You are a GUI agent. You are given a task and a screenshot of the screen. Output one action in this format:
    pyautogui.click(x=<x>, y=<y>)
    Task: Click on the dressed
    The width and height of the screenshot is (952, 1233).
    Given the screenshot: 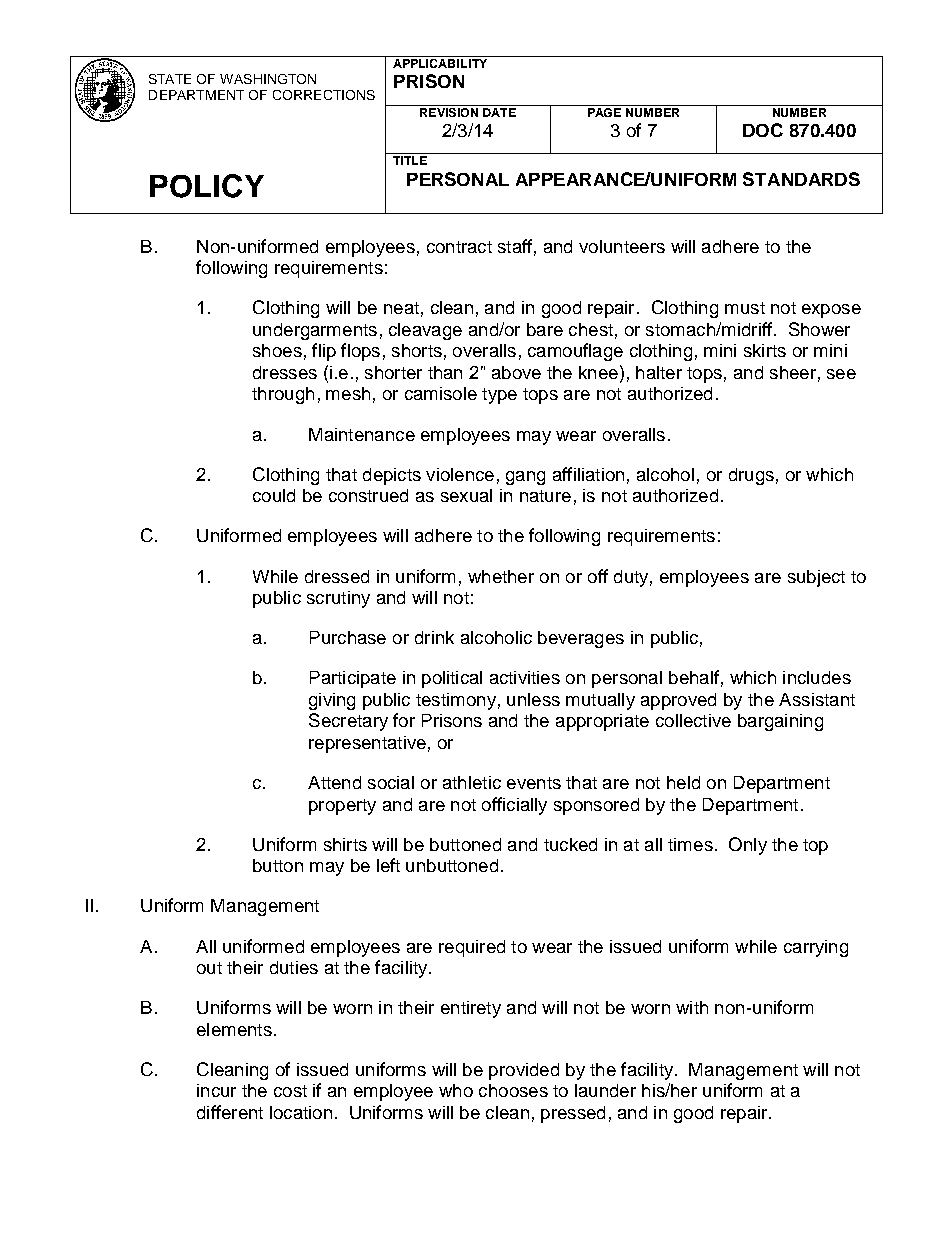 What is the action you would take?
    pyautogui.click(x=337, y=576)
